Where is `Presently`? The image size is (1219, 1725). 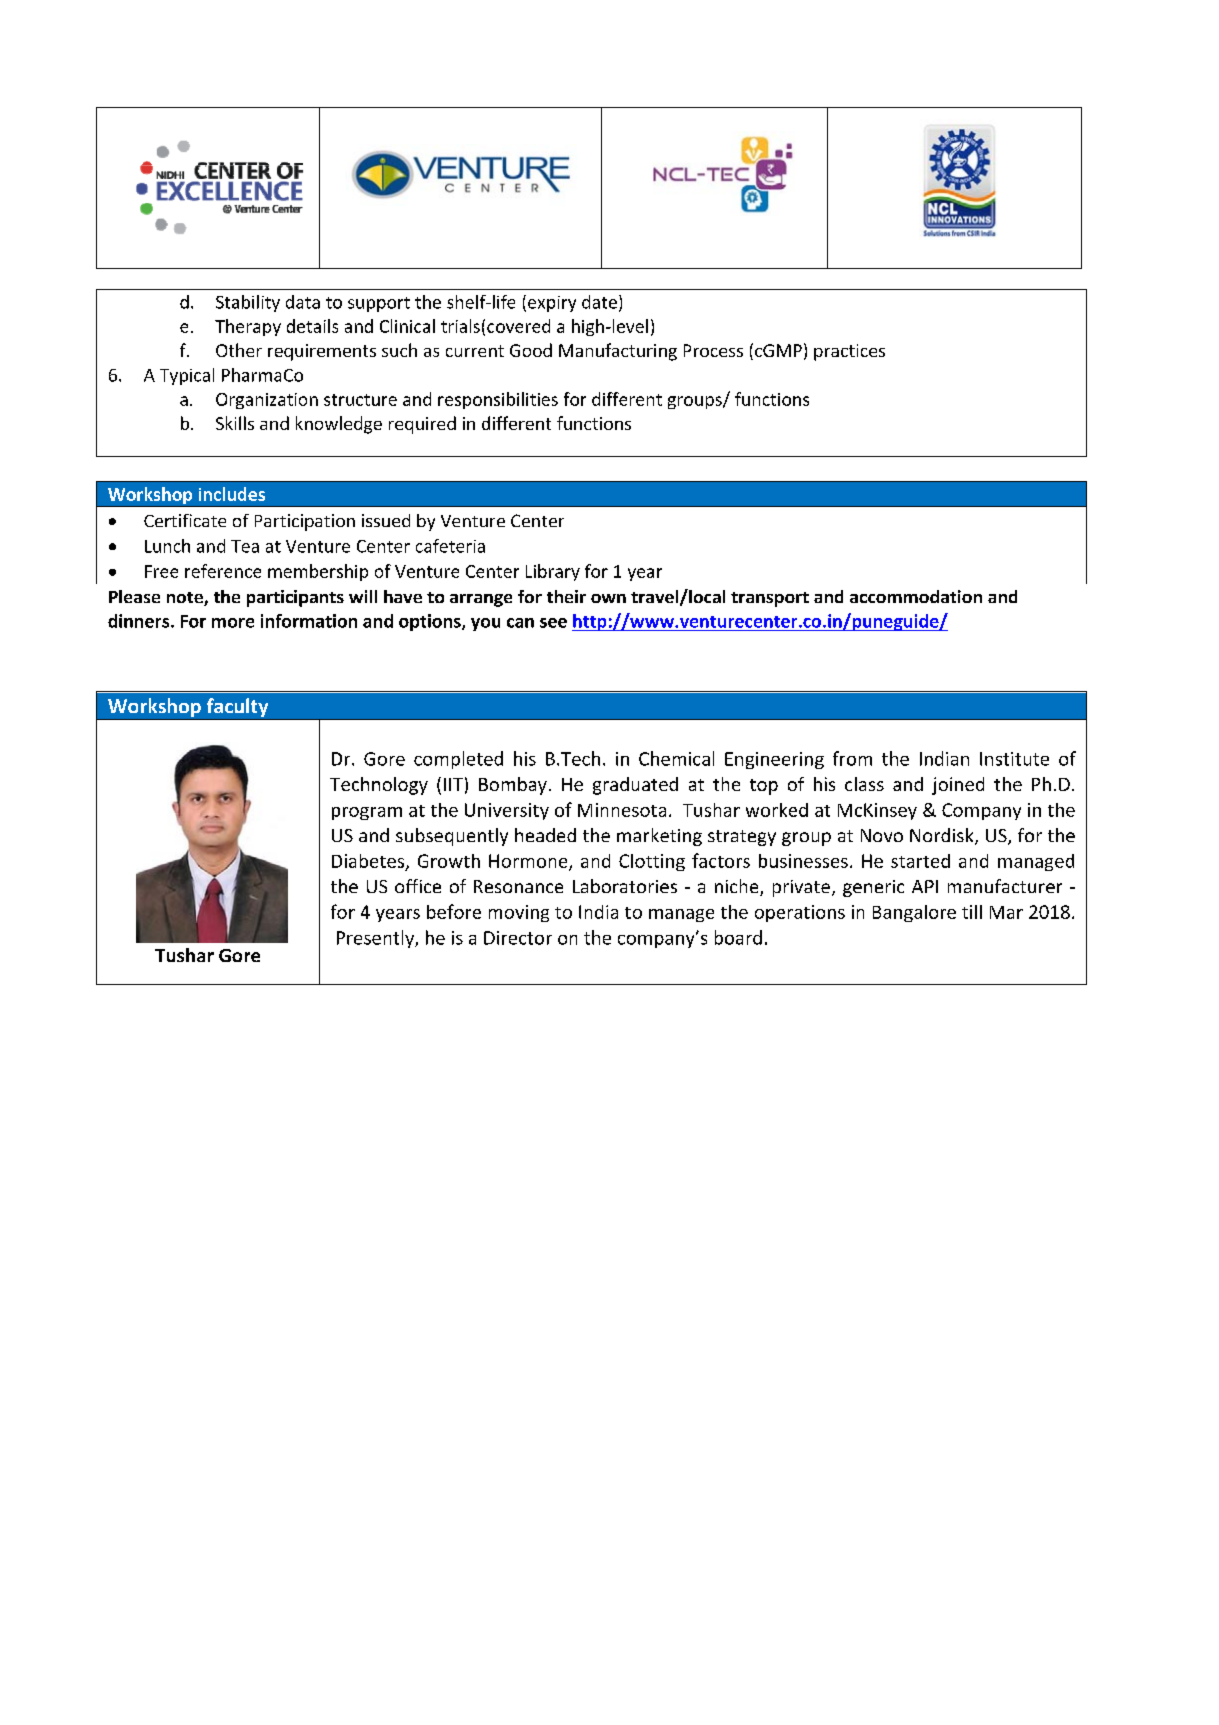 Presently is located at coordinates (376, 939).
